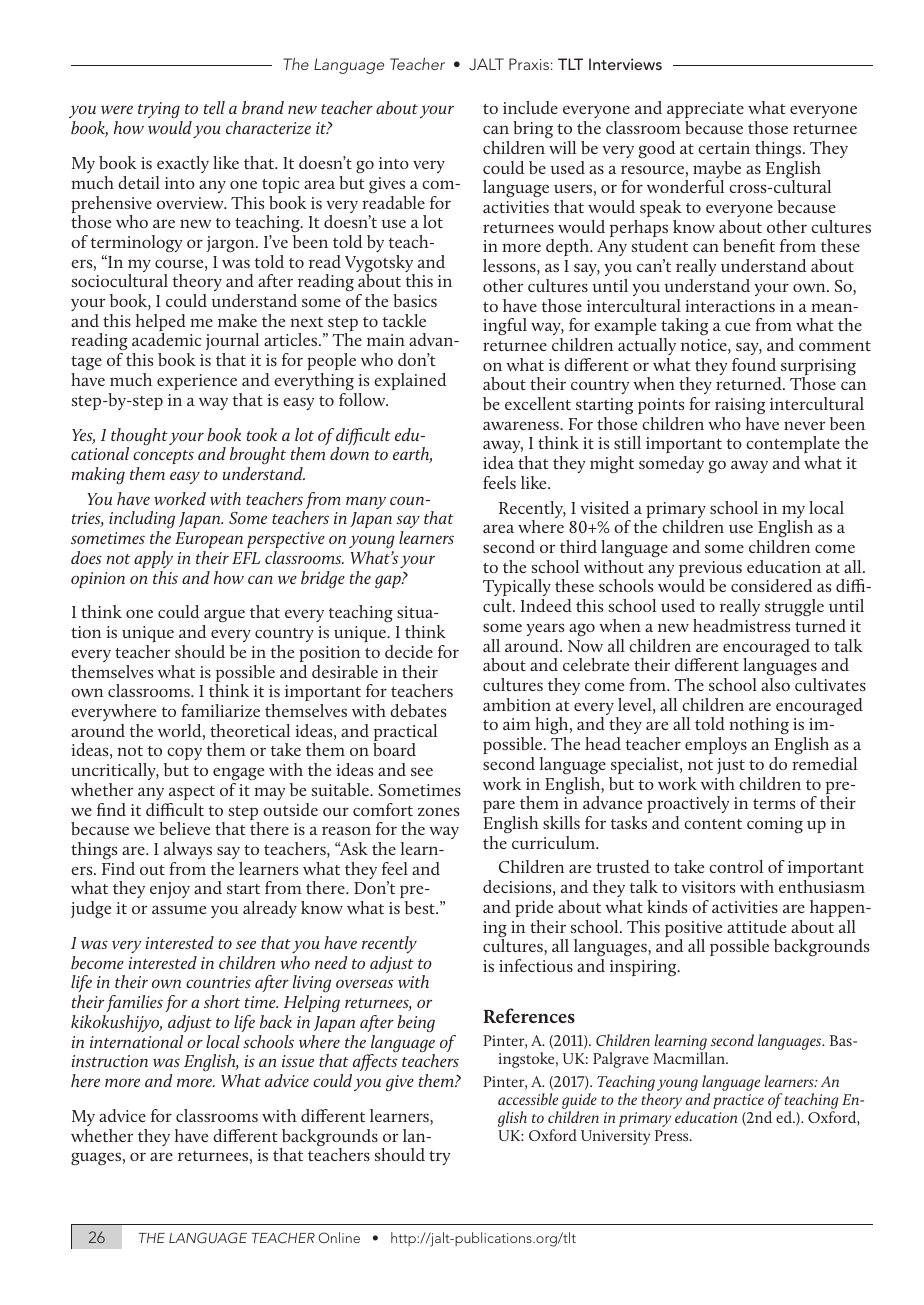 The width and height of the screenshot is (924, 1305). I want to click on tell, so click(214, 107).
